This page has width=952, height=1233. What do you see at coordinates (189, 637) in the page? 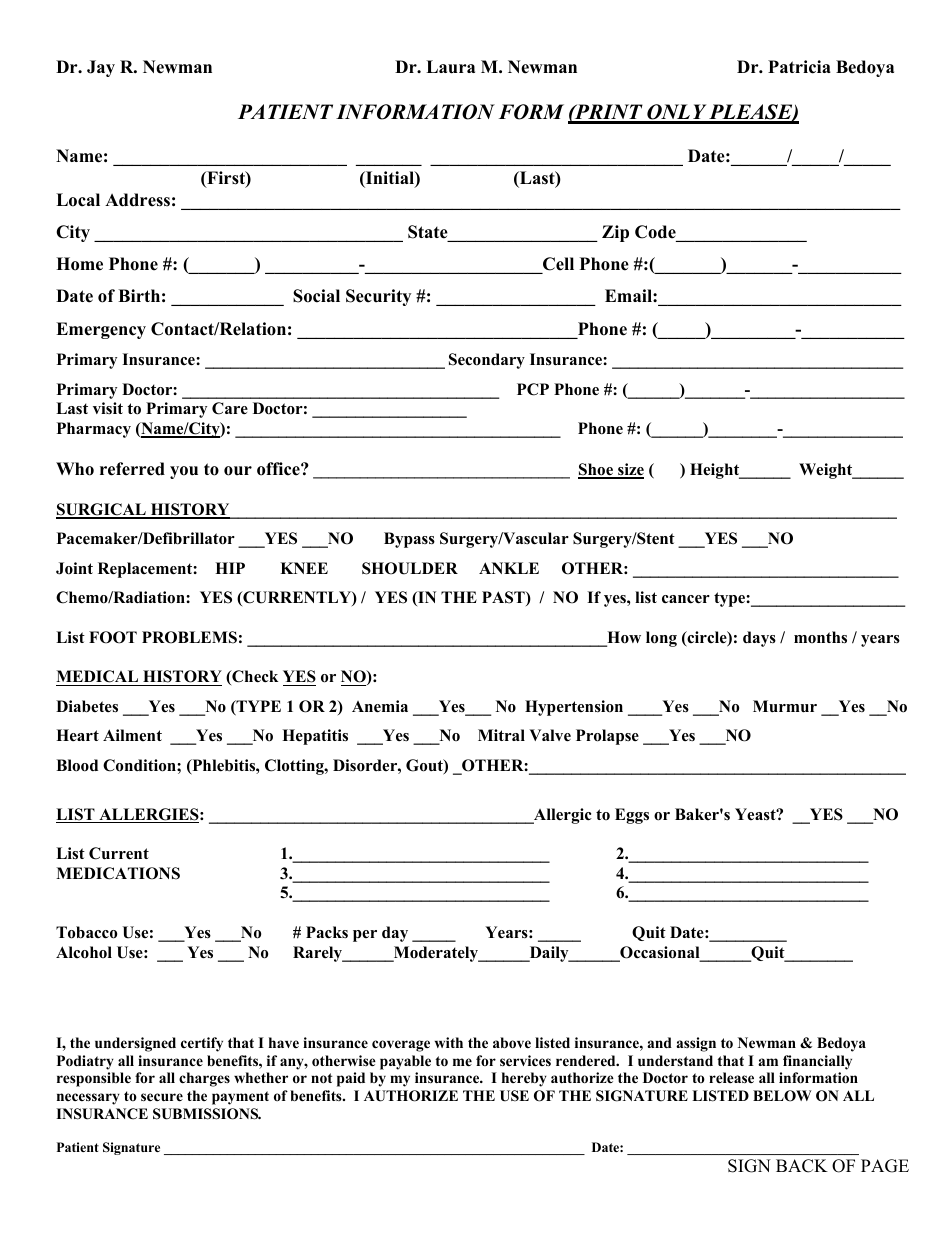
I see `PROBLEMS` at bounding box center [189, 637].
